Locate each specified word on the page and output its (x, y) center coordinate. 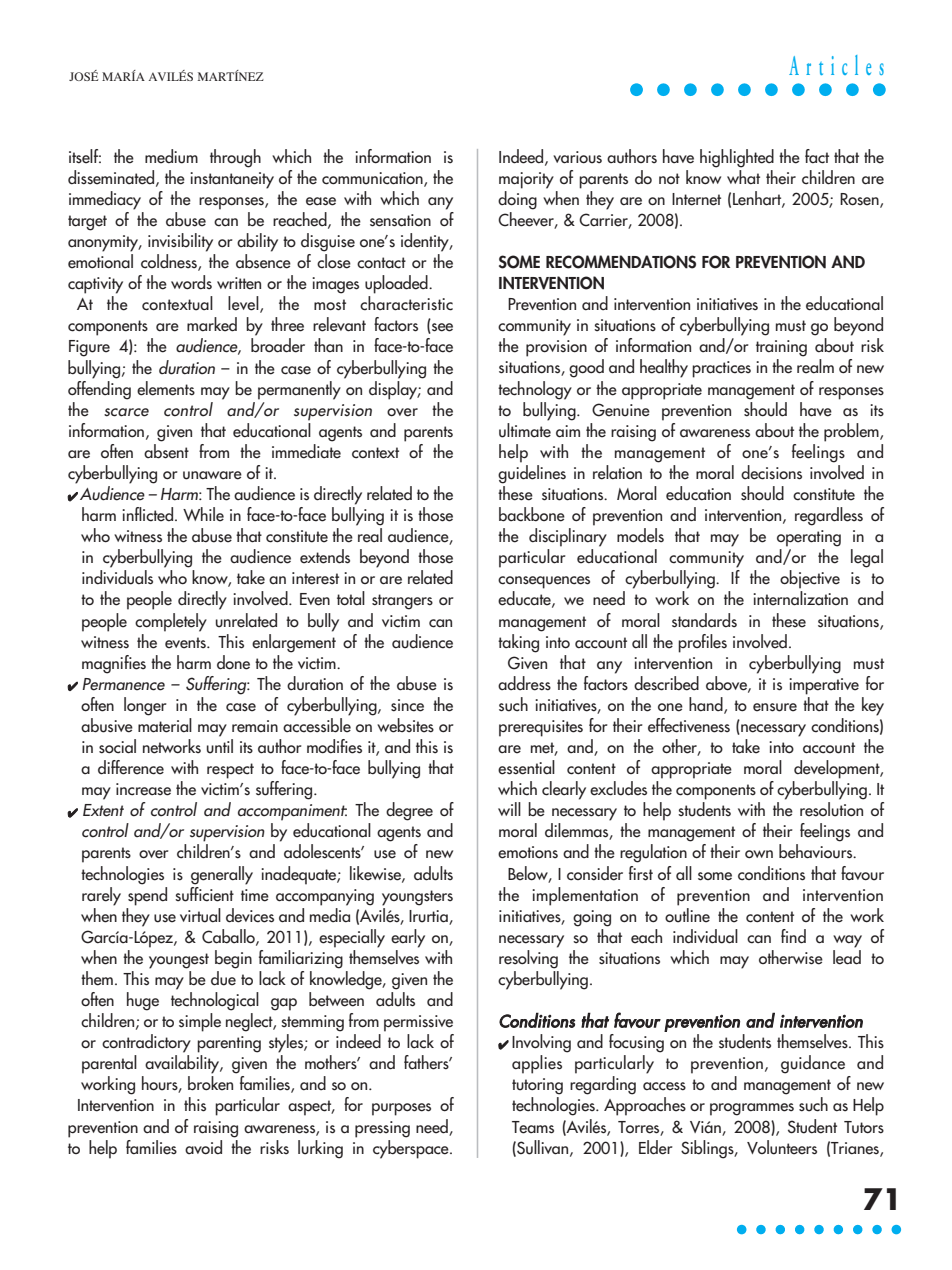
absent (166, 450)
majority (526, 180)
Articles (836, 65)
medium (171, 156)
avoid (203, 1147)
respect (230, 771)
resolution (831, 809)
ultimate (525, 429)
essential (526, 767)
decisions (771, 472)
